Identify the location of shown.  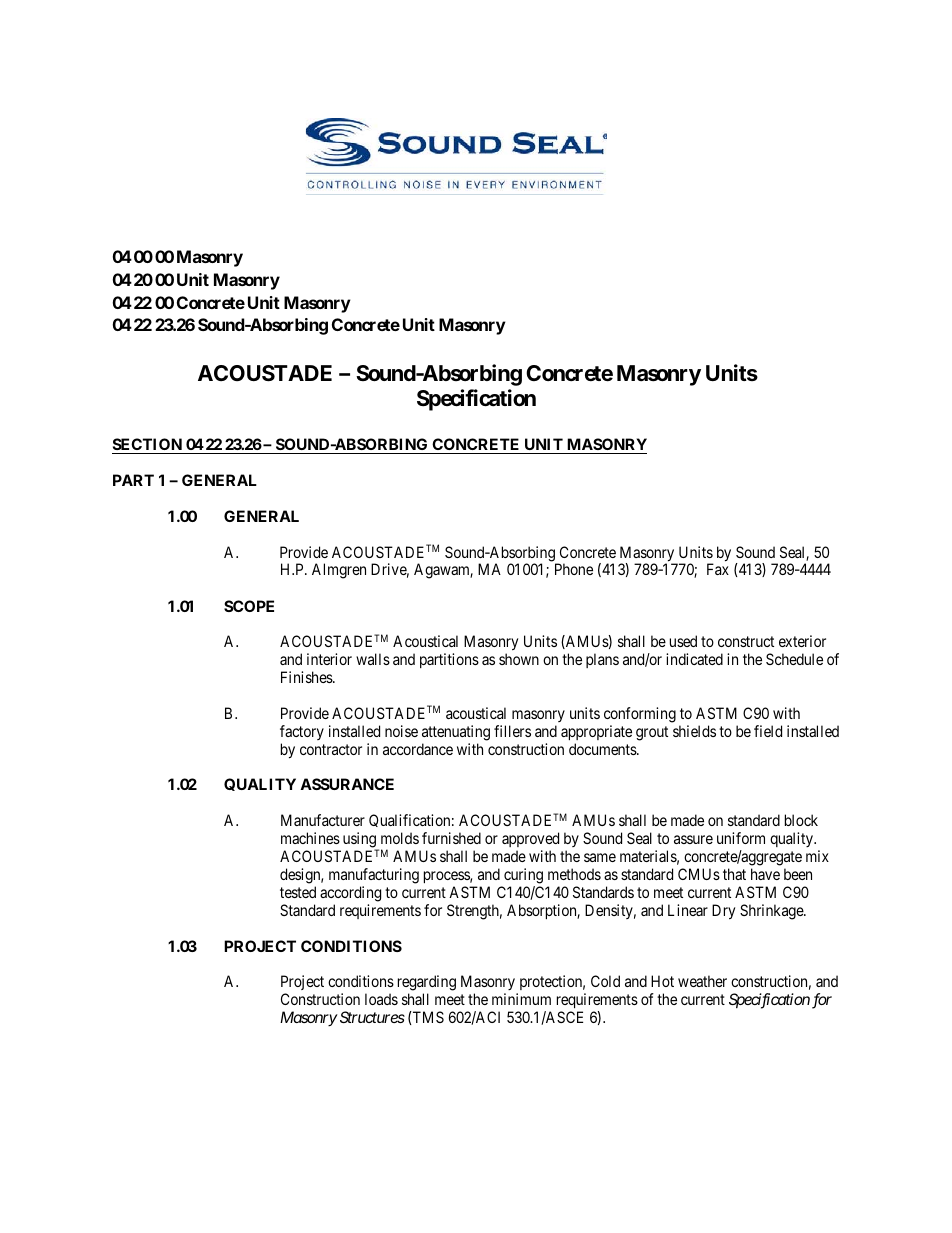
(519, 659).
